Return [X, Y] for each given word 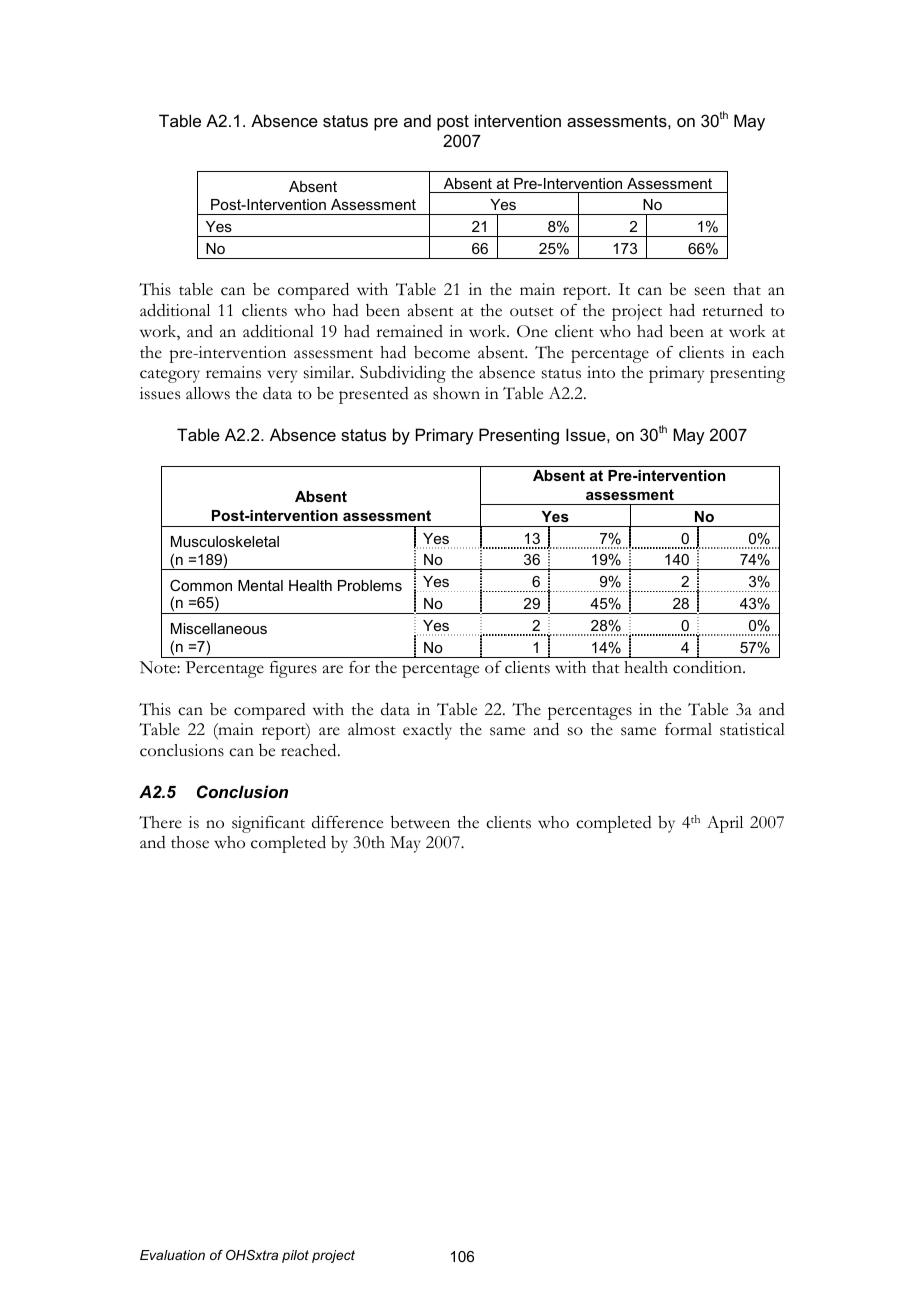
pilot [295, 1256]
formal [688, 729]
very [282, 376]
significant [268, 824]
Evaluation [172, 1255]
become [442, 352]
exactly [427, 731]
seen [710, 291]
